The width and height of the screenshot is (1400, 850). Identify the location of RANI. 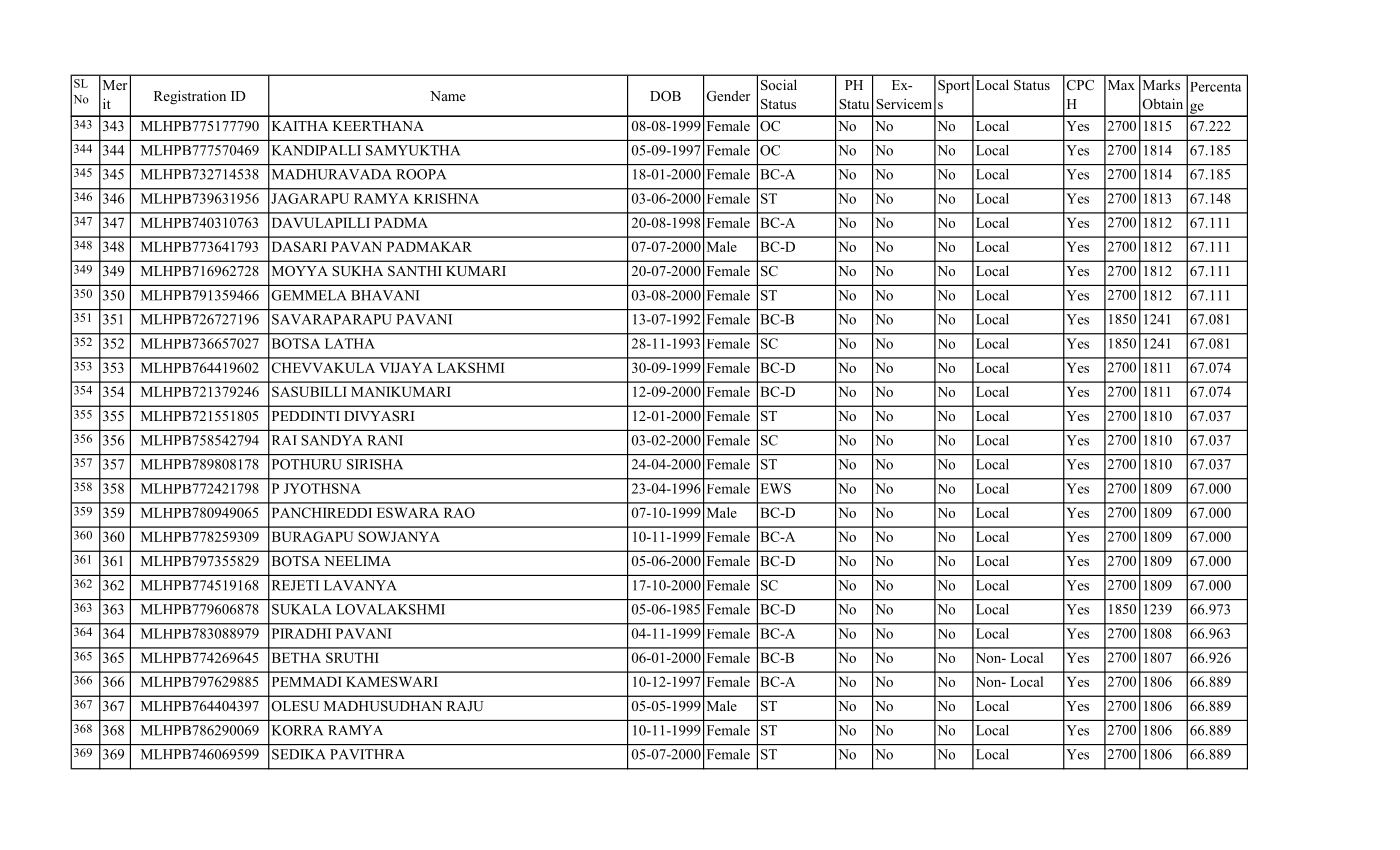
(385, 440).
